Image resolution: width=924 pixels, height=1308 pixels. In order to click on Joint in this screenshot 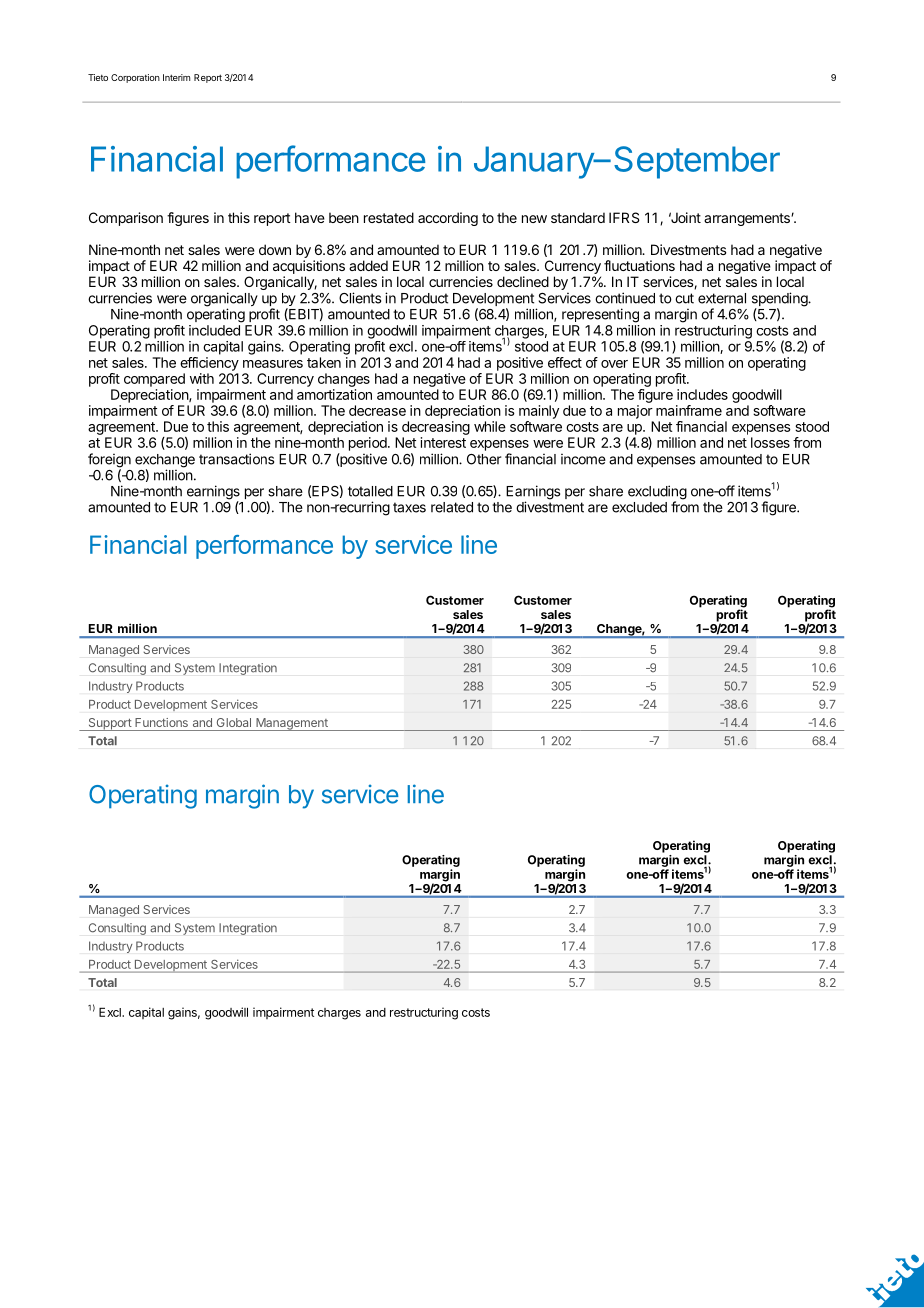, I will do `click(685, 217)`.
